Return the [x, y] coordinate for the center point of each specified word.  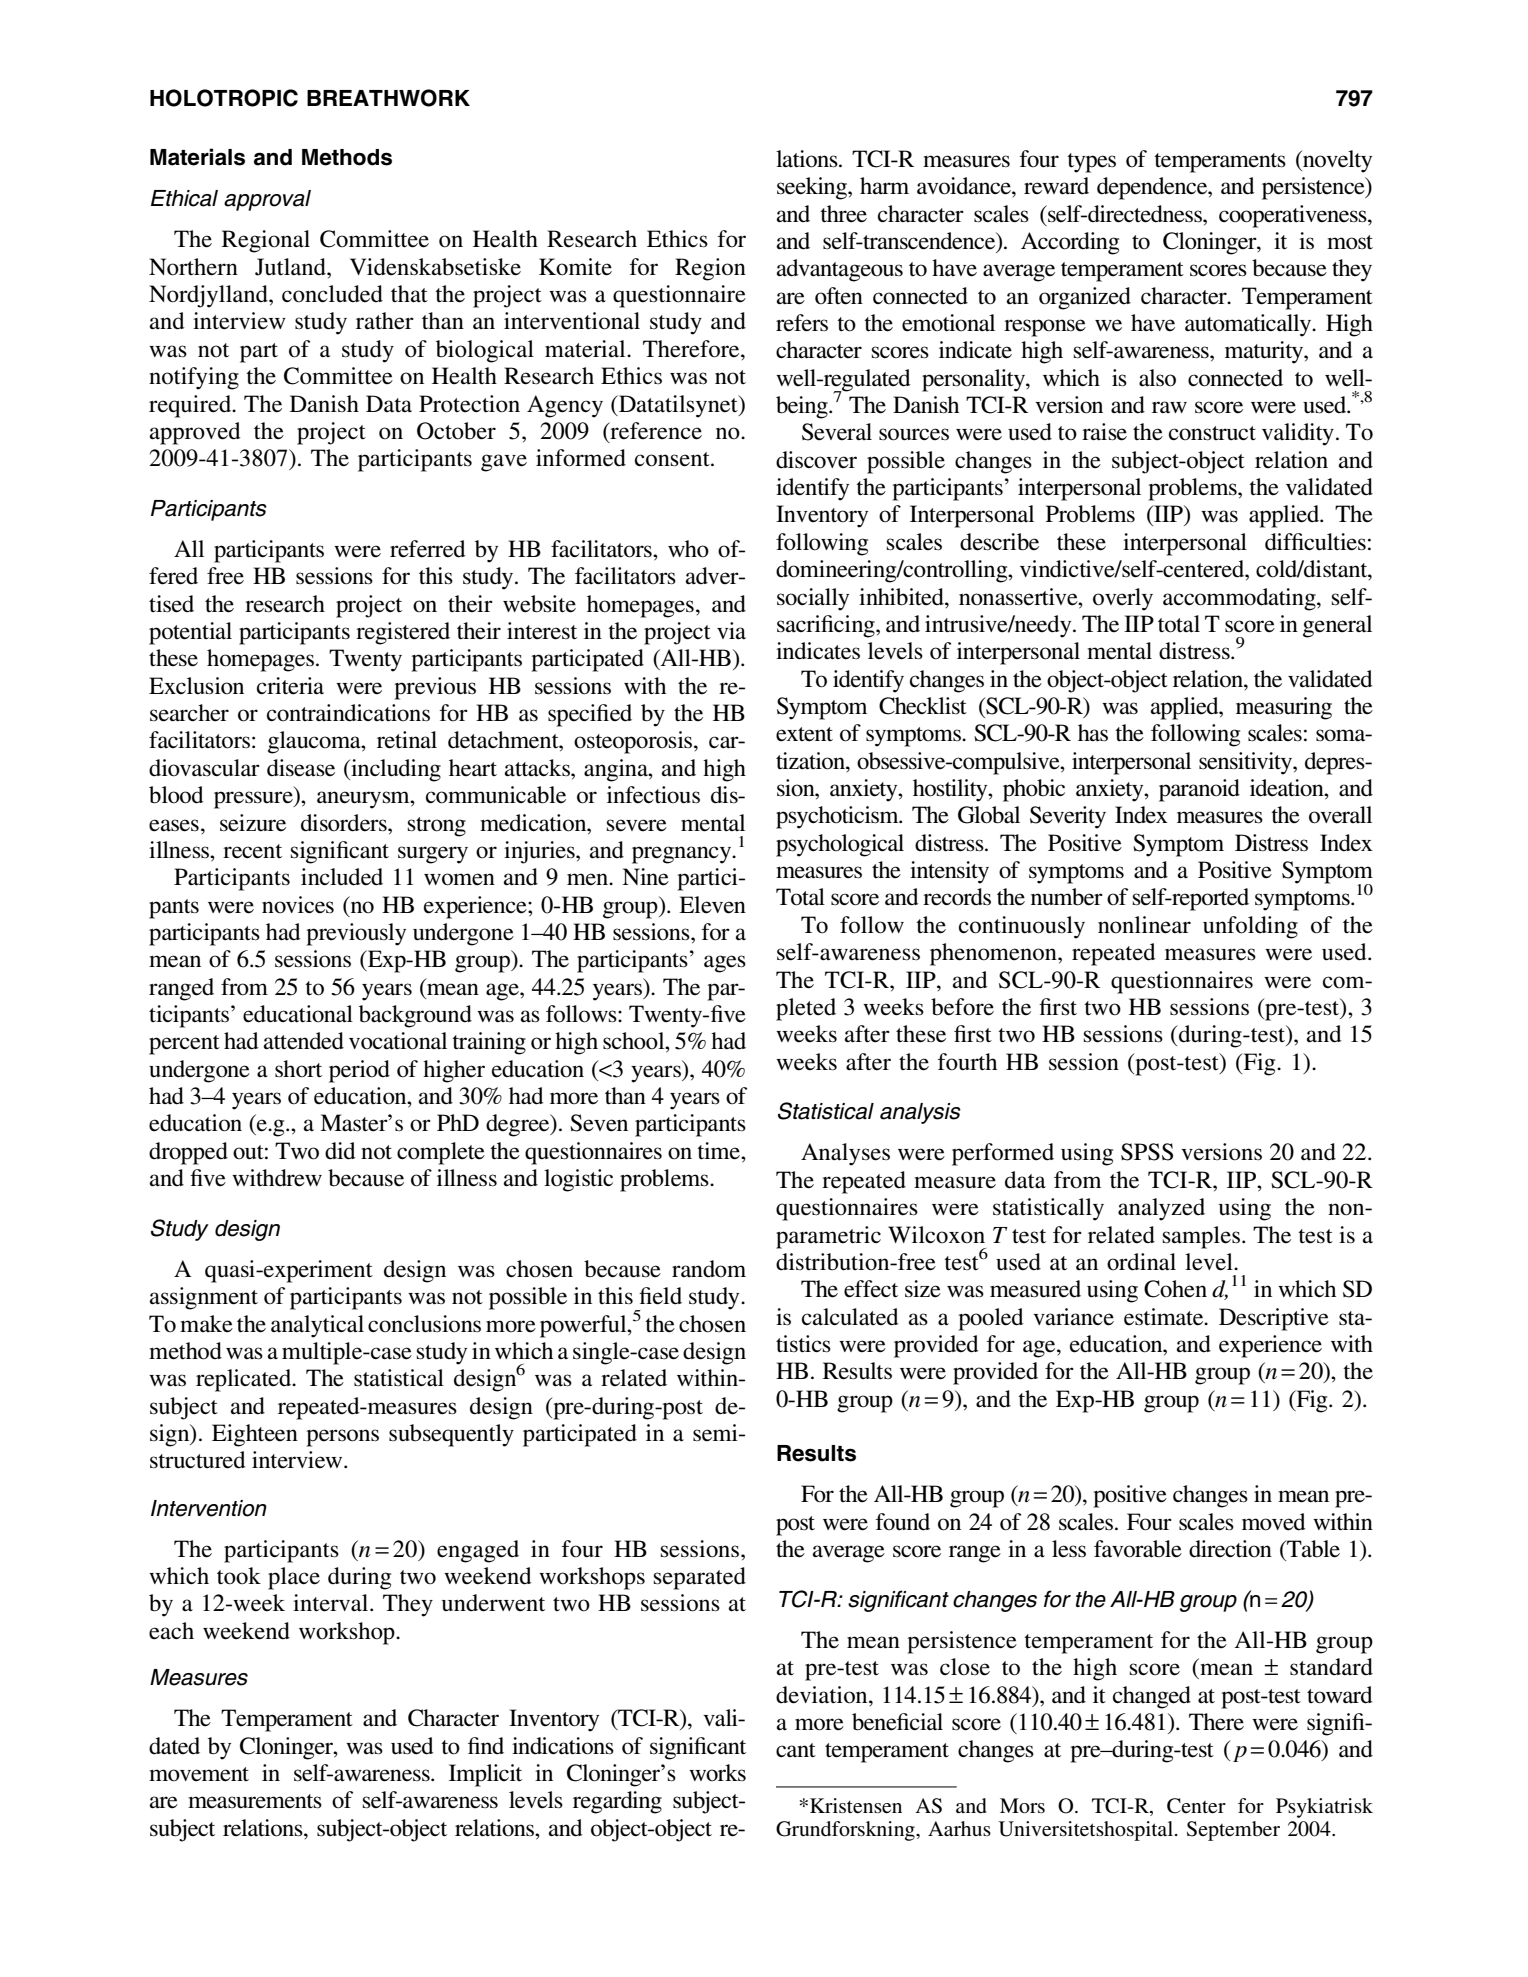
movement [199, 1774]
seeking [813, 188]
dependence [1153, 188]
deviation [823, 1695]
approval [267, 200]
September [1233, 1831]
